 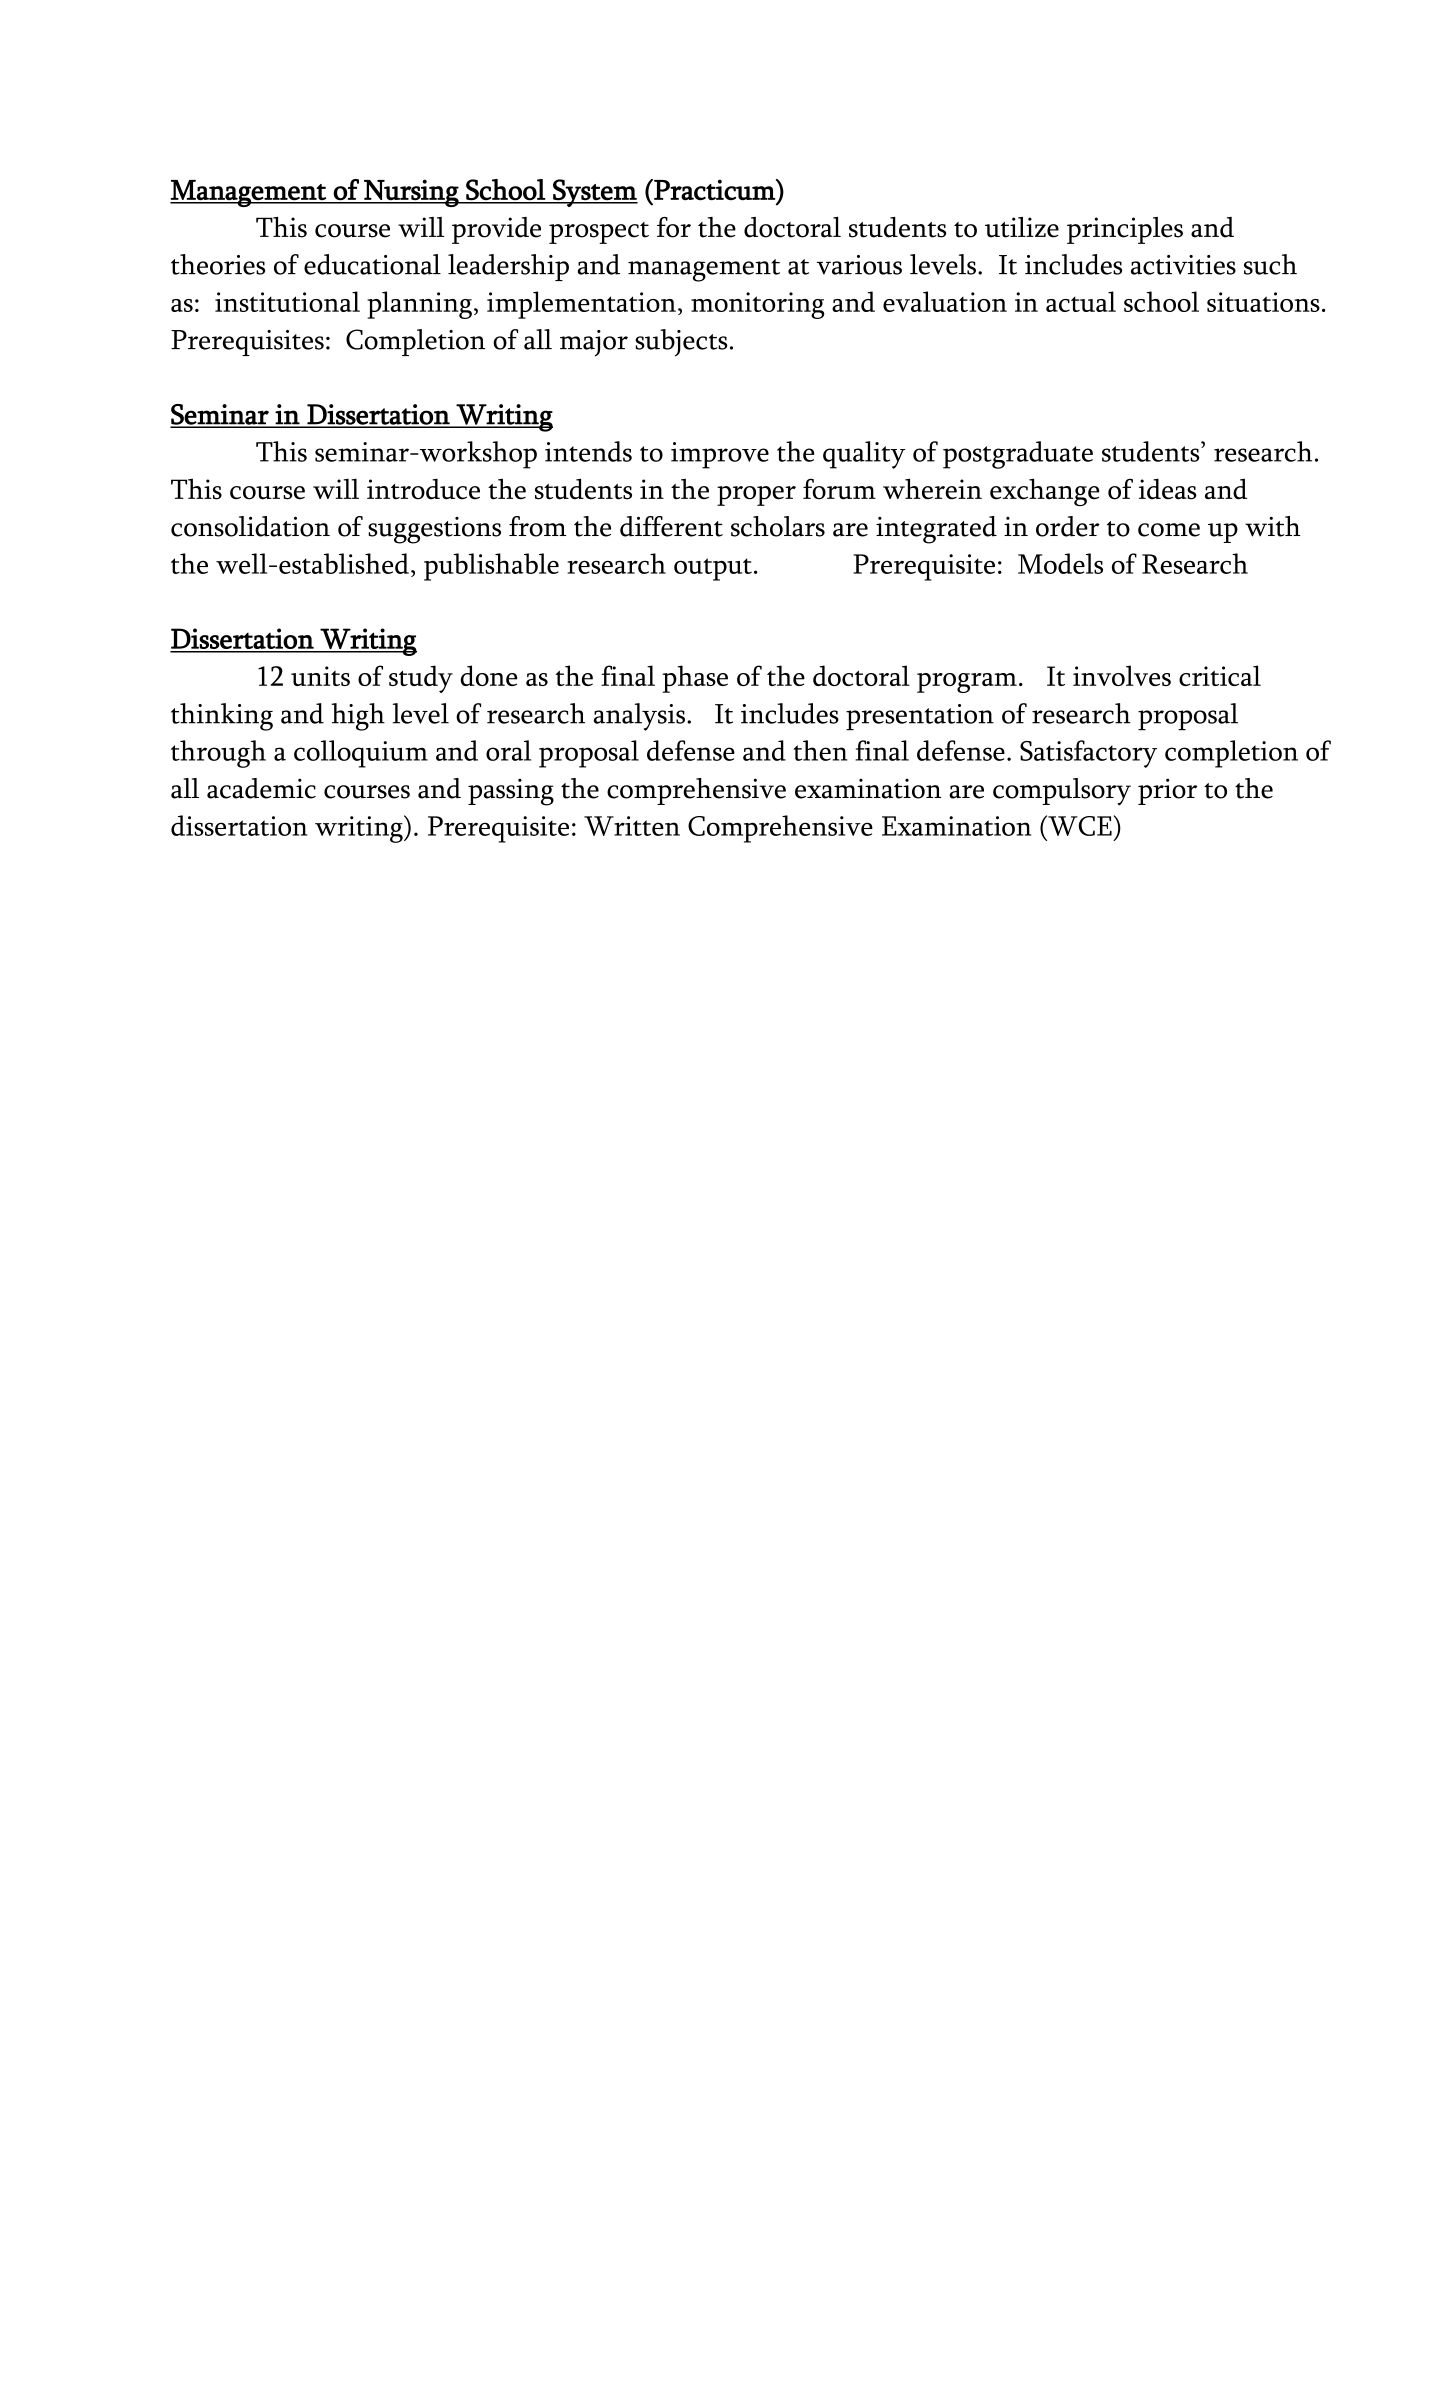 What do you see at coordinates (1167, 791) in the screenshot?
I see `prior` at bounding box center [1167, 791].
